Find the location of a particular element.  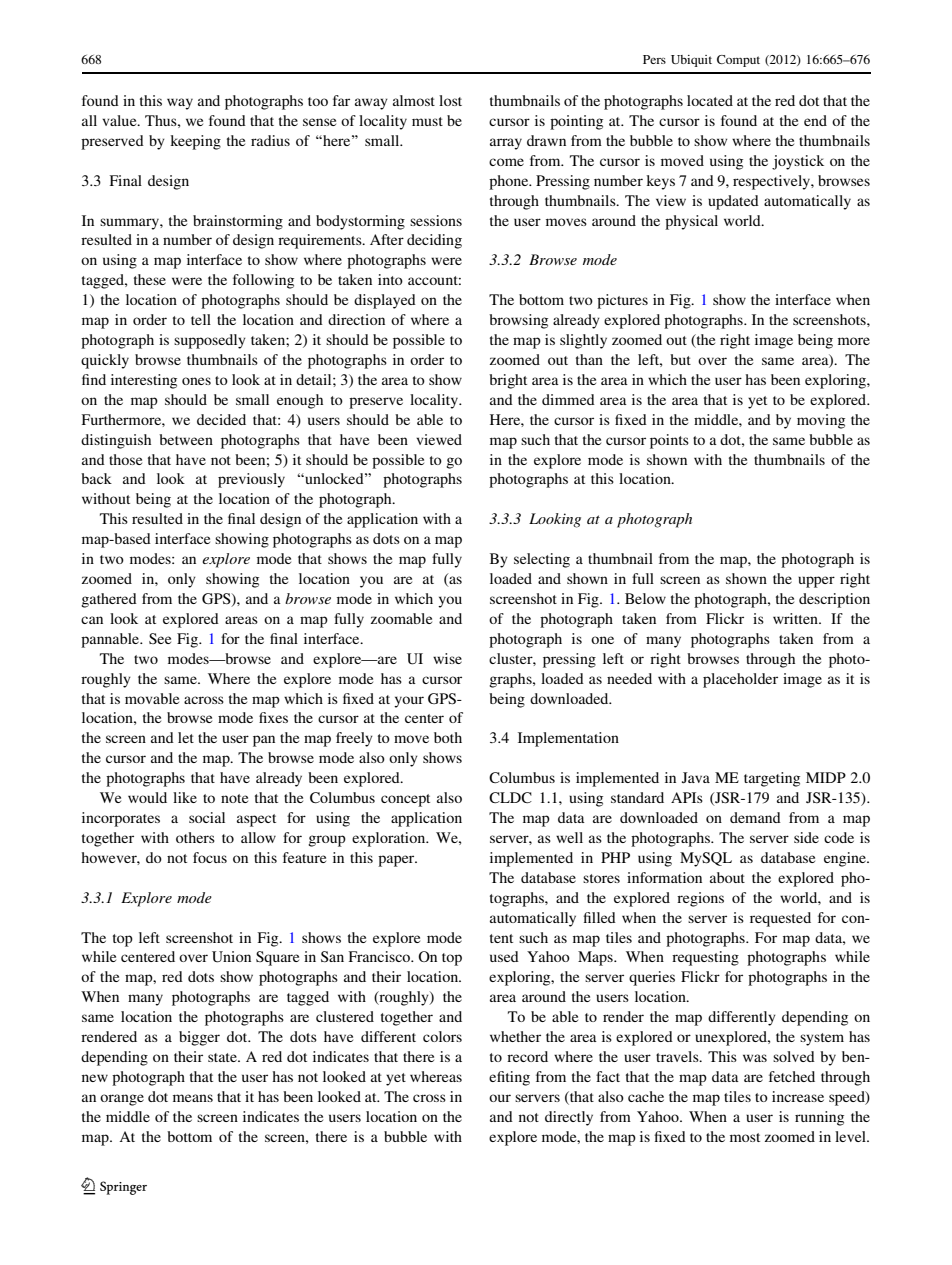

increase is located at coordinates (798, 1096).
